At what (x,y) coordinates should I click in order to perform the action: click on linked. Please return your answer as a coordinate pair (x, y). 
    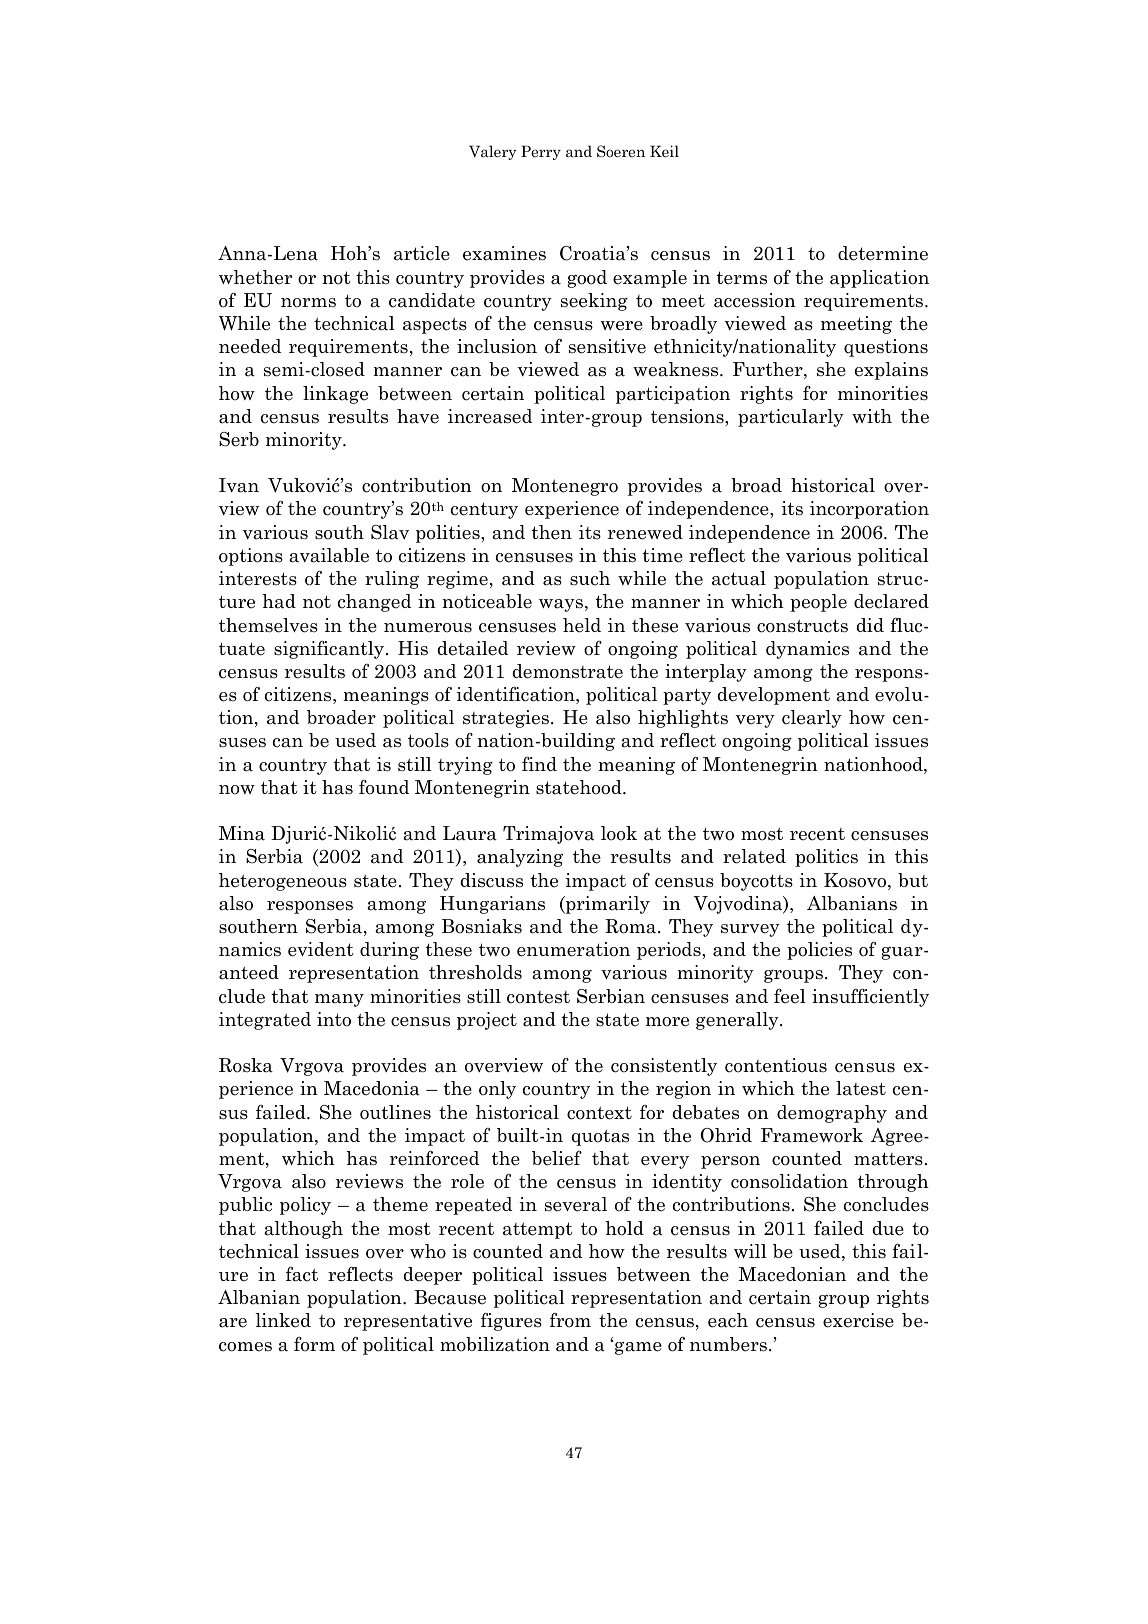
    Looking at the image, I should click on (283, 1320).
